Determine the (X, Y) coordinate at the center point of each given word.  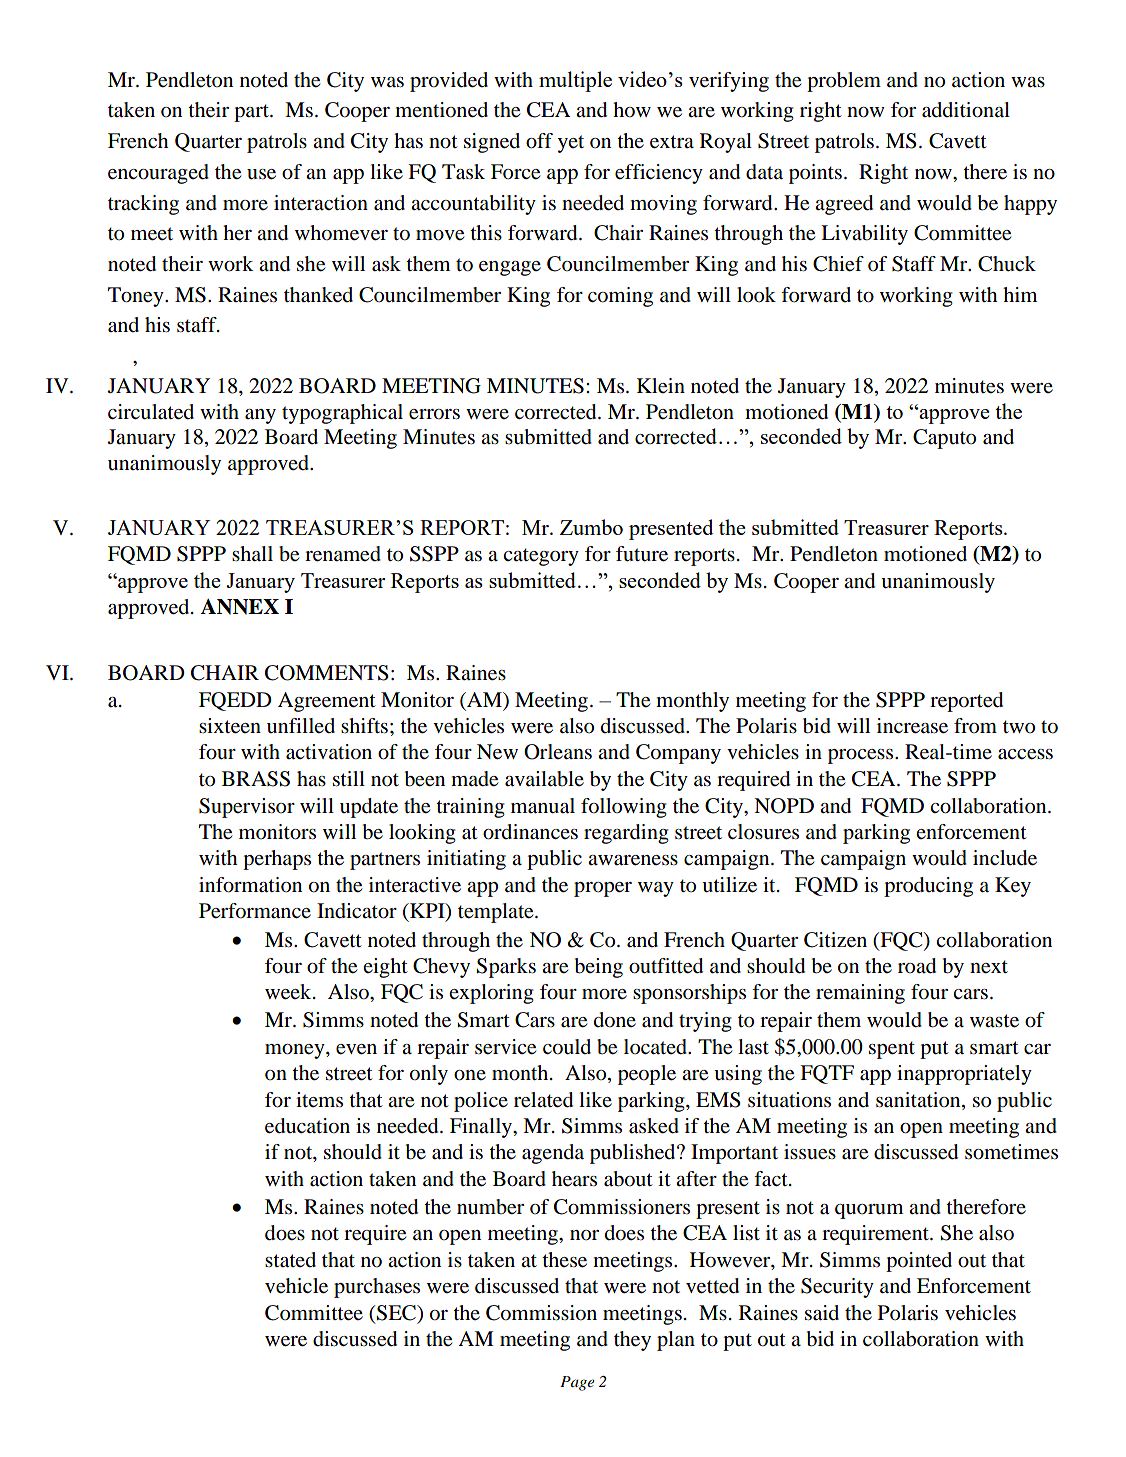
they (632, 1341)
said (822, 1313)
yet (570, 144)
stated (290, 1260)
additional (966, 110)
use (261, 174)
